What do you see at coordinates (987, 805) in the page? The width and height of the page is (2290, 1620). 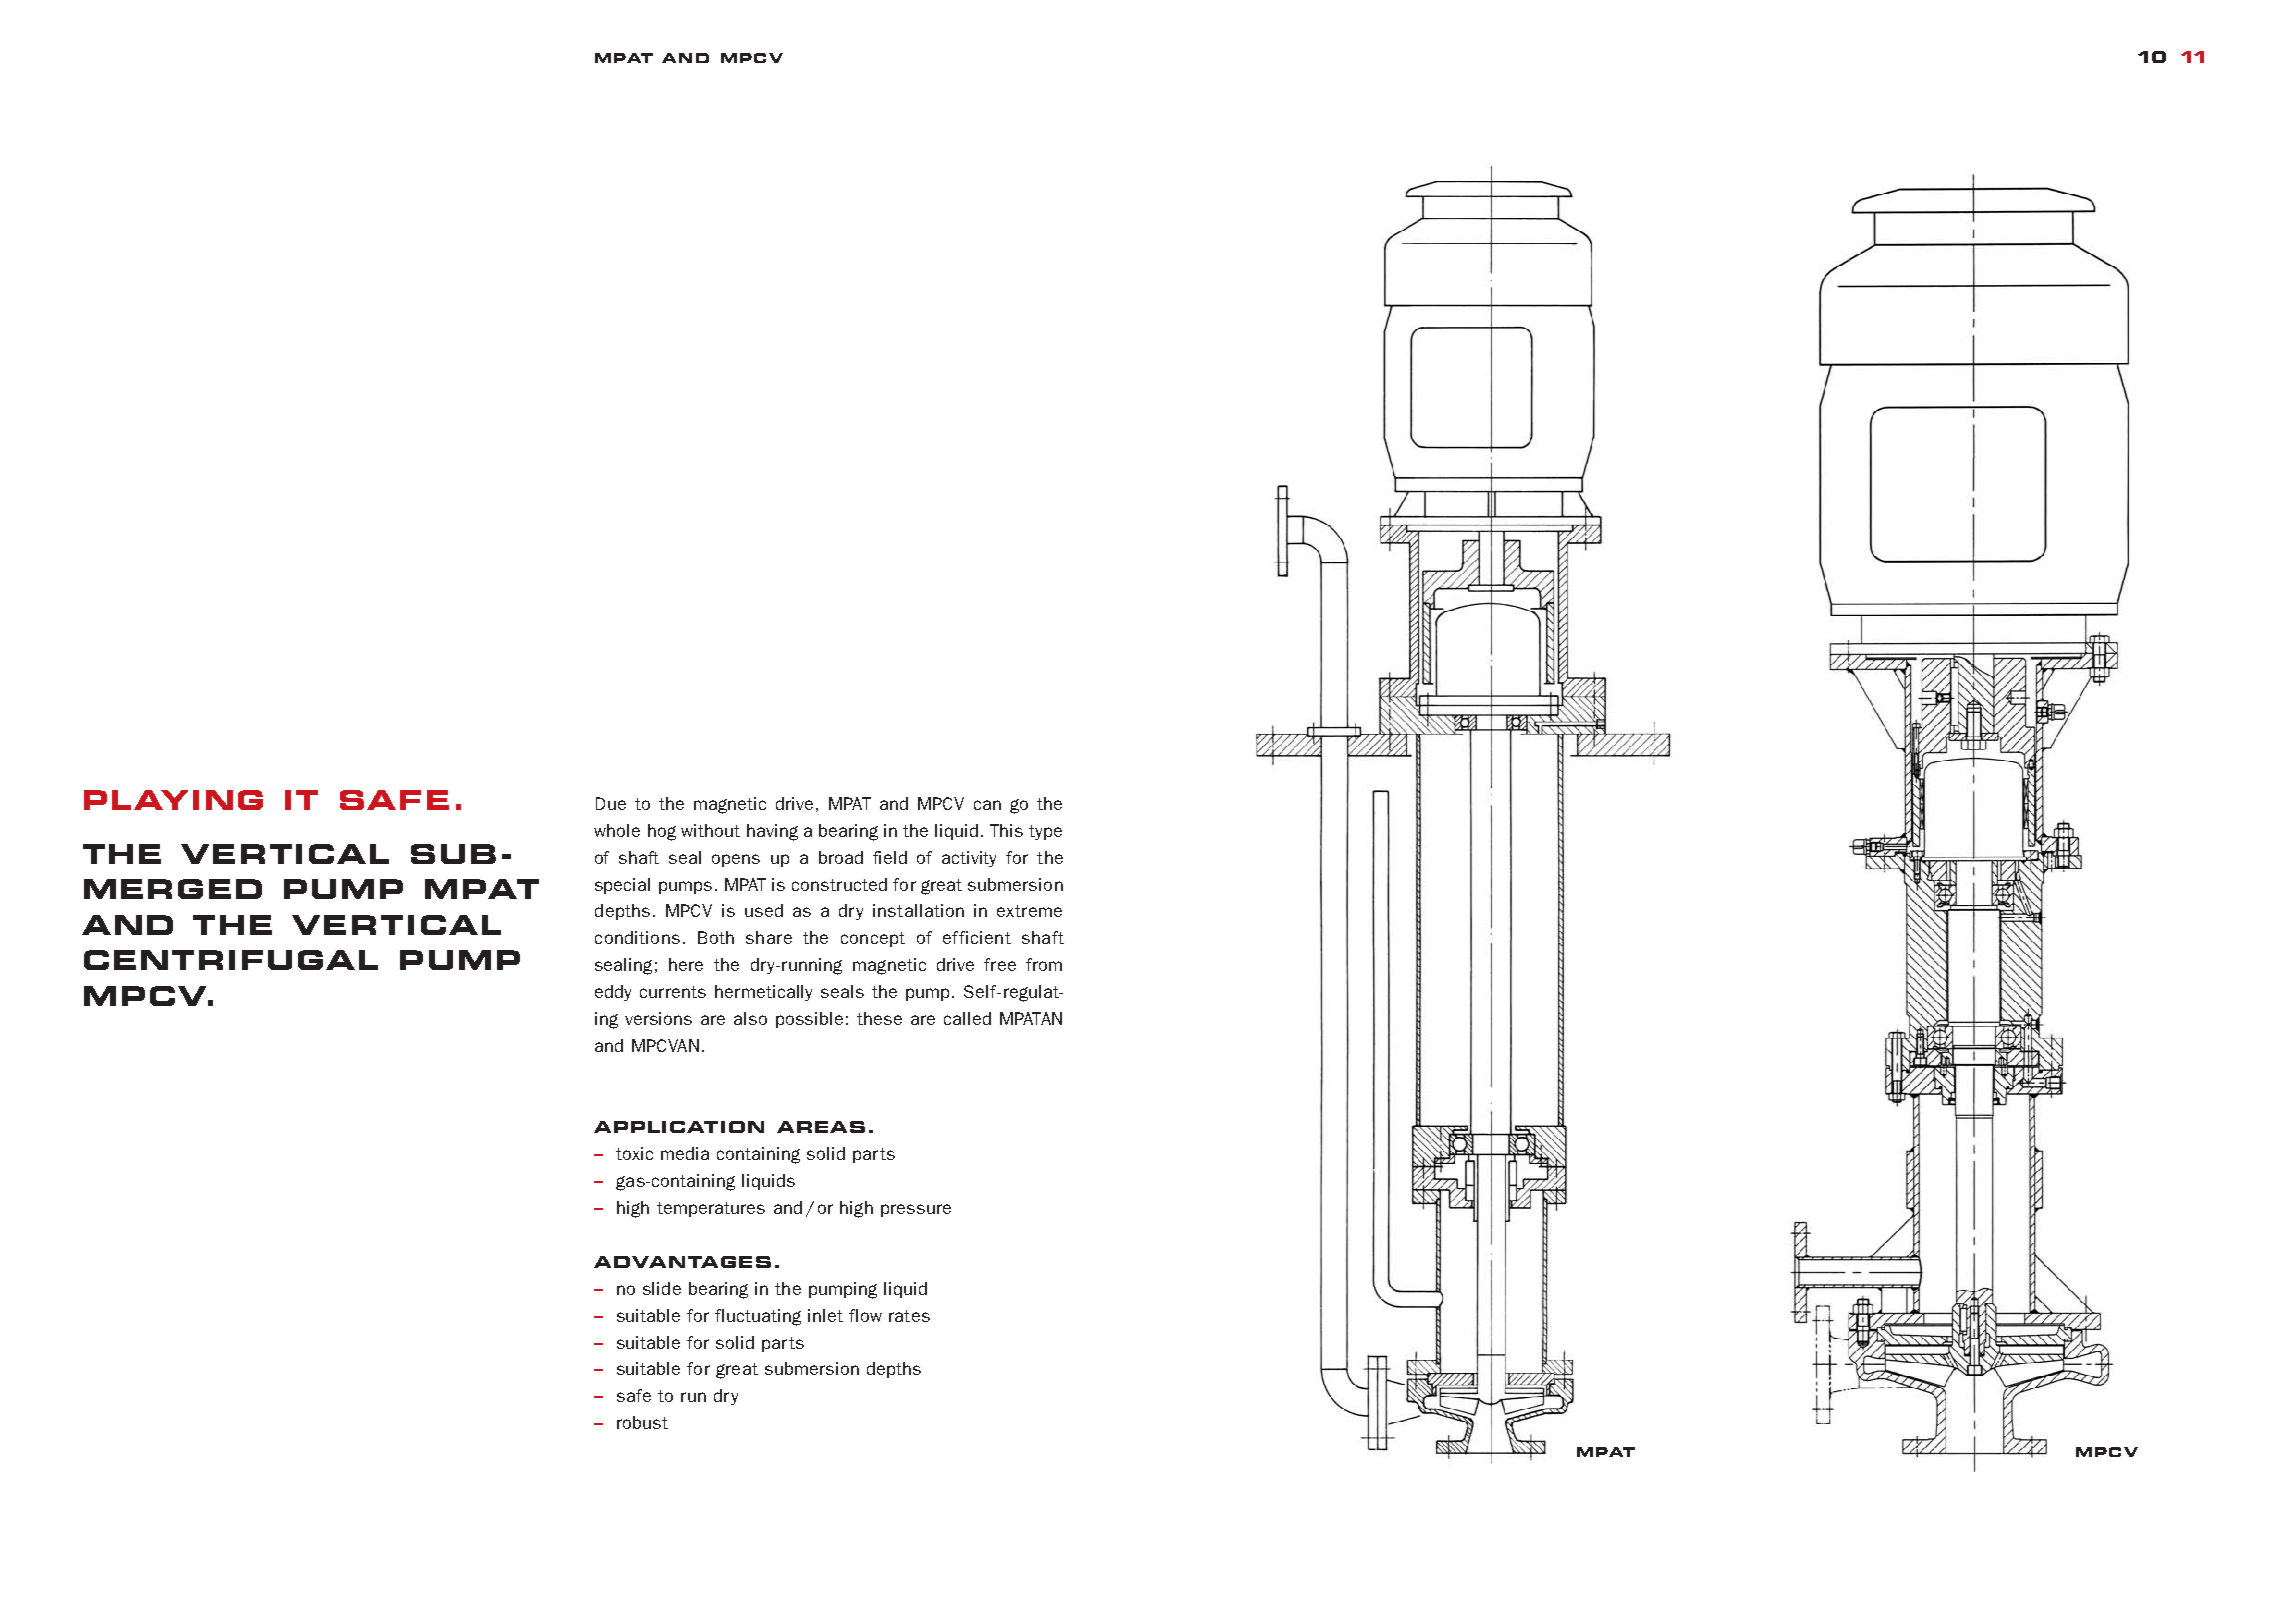 I see `can` at bounding box center [987, 805].
